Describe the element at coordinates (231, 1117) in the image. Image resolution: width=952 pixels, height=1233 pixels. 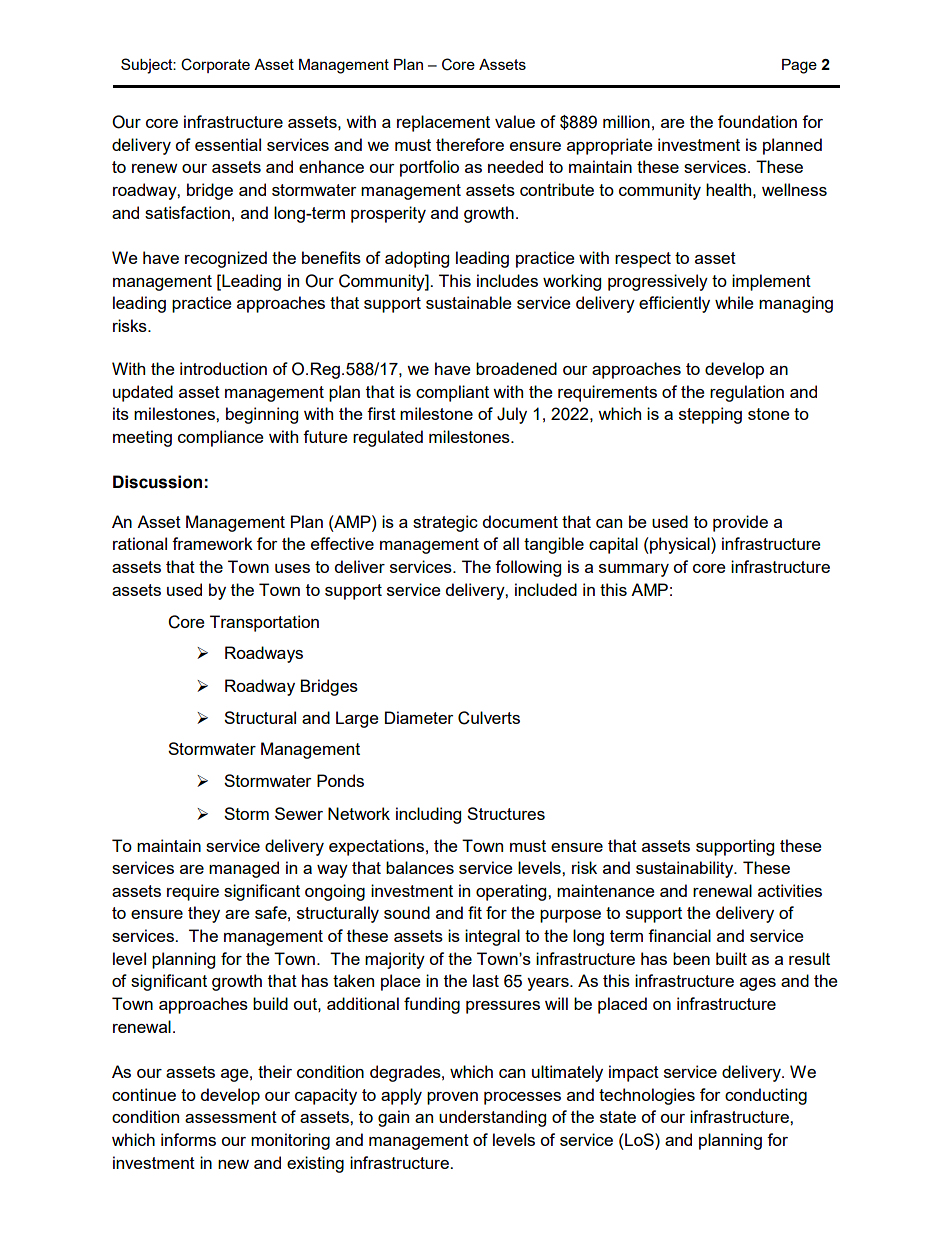
I see `assessment` at that location.
